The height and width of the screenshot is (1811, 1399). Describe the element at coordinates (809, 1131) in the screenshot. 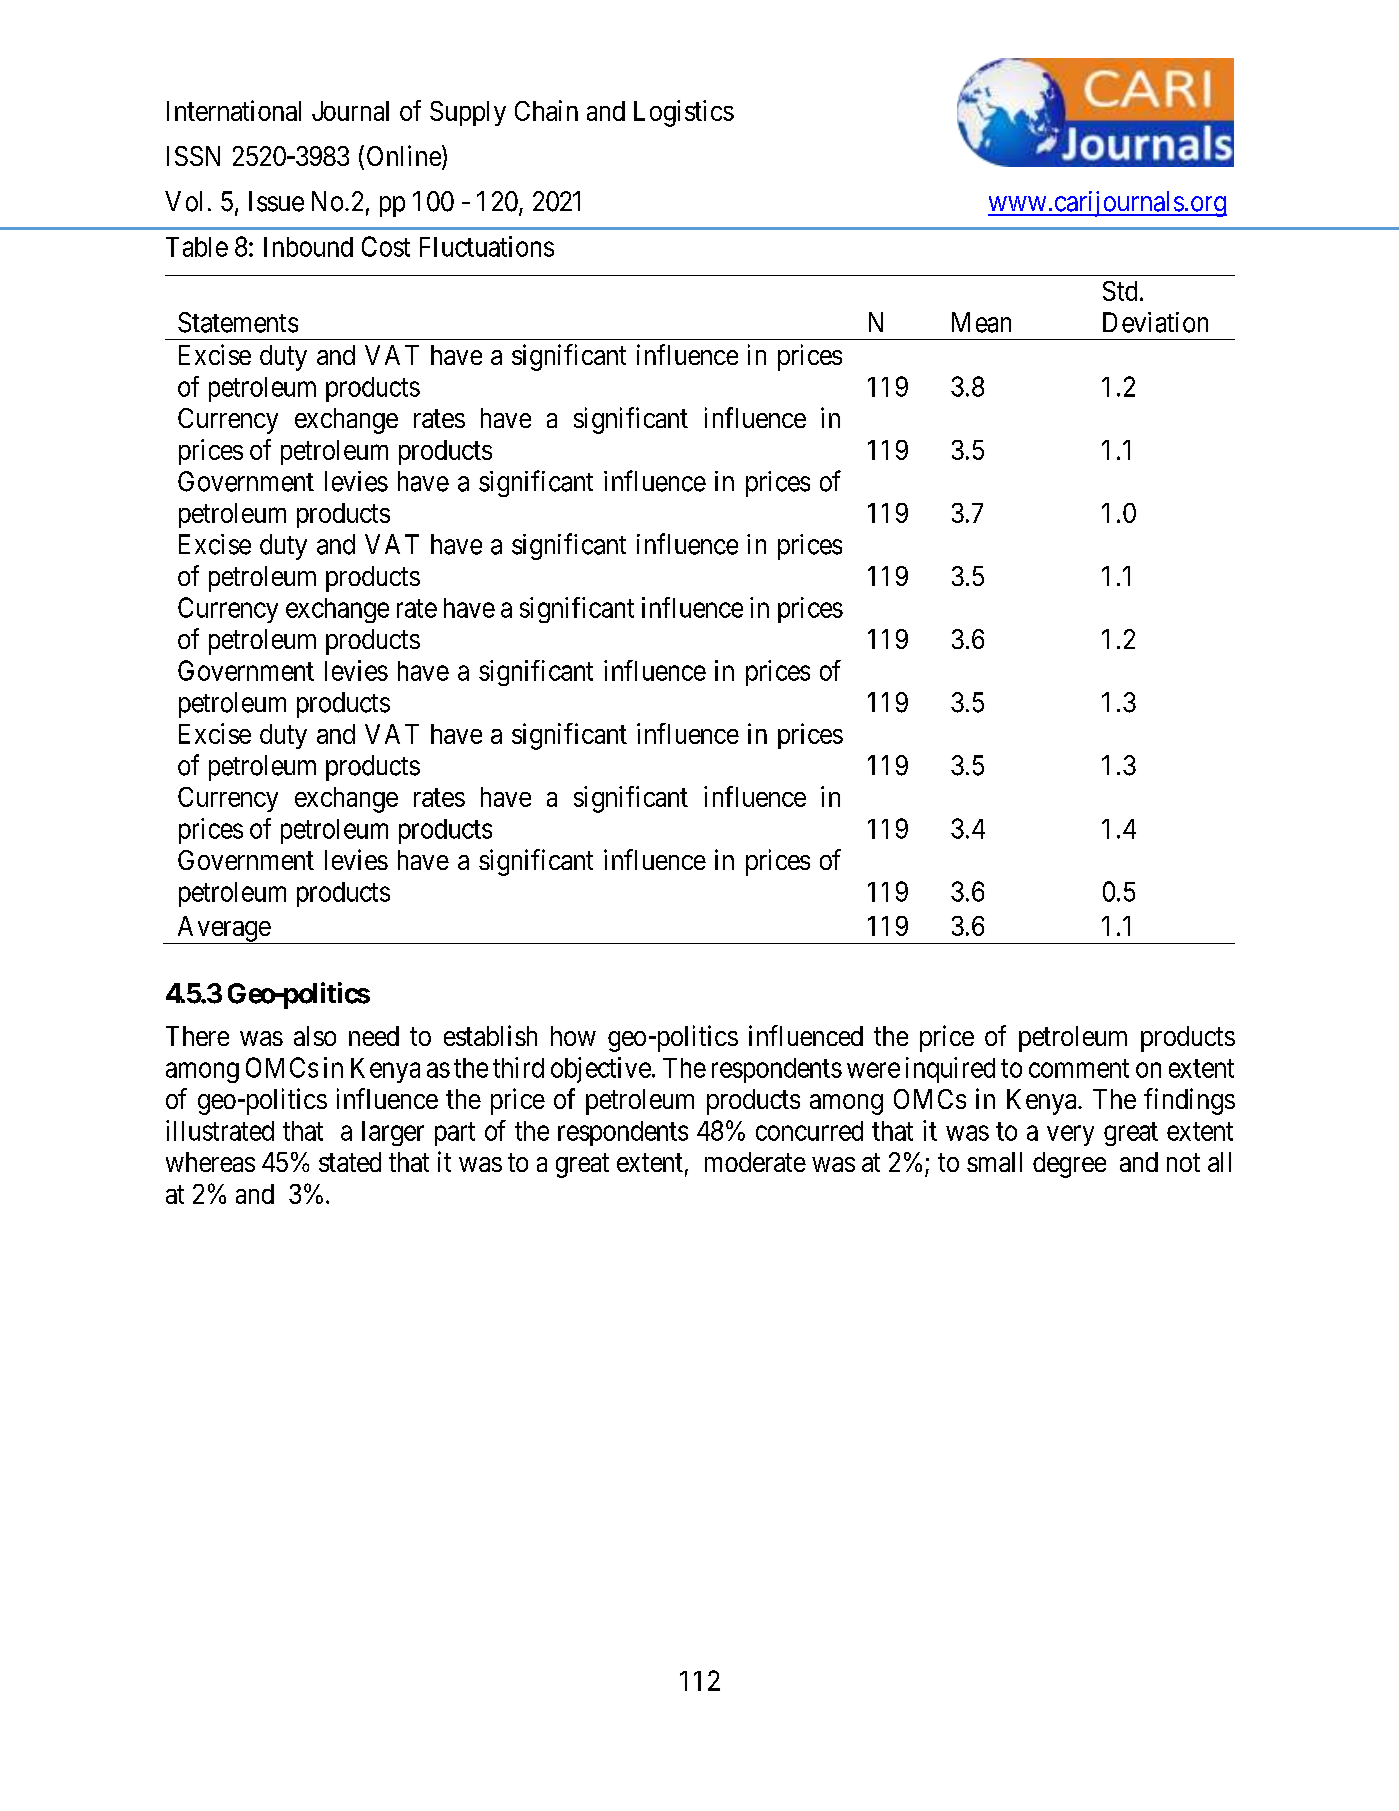

I see `concurred` at that location.
